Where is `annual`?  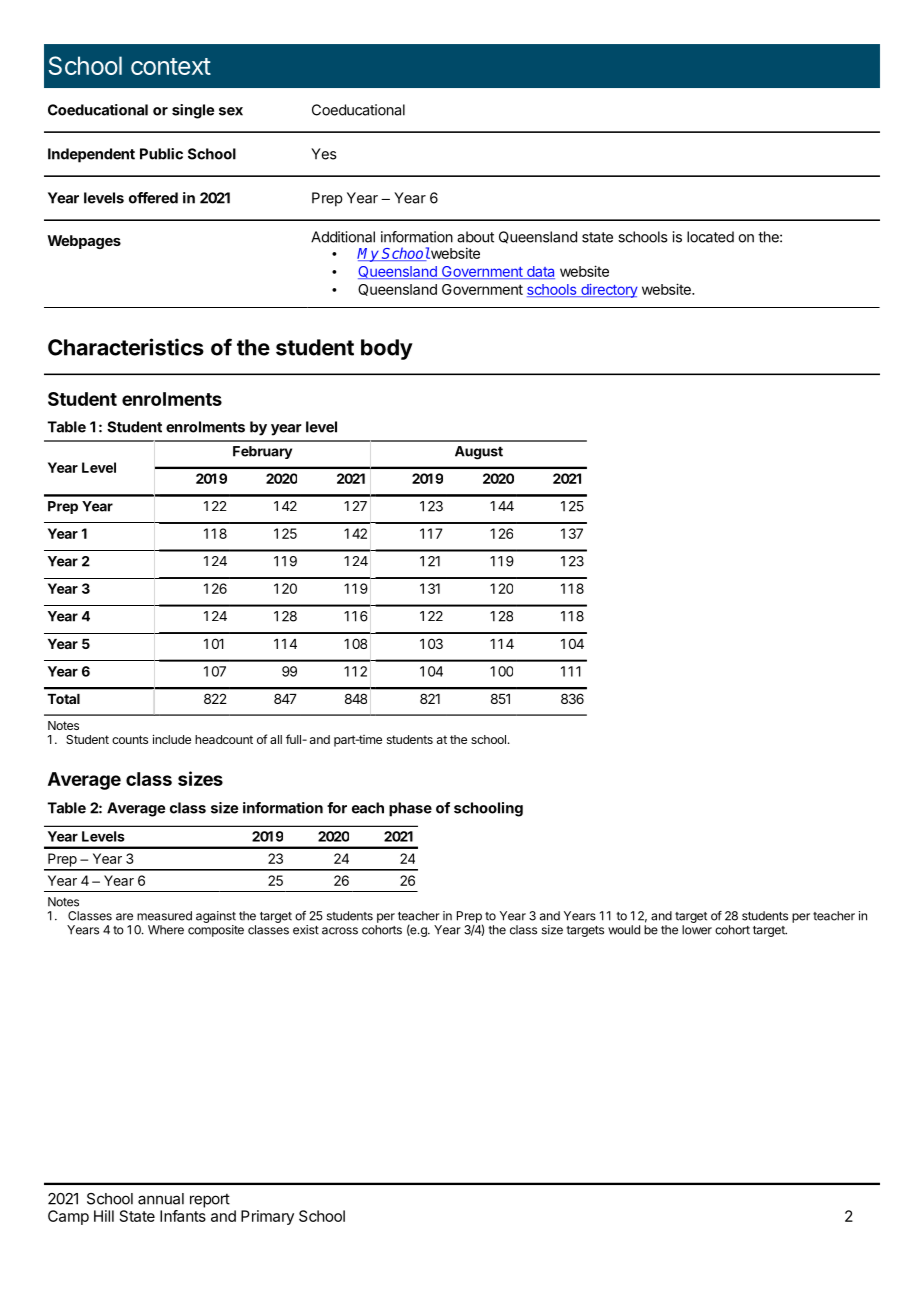
annual is located at coordinates (161, 1199).
